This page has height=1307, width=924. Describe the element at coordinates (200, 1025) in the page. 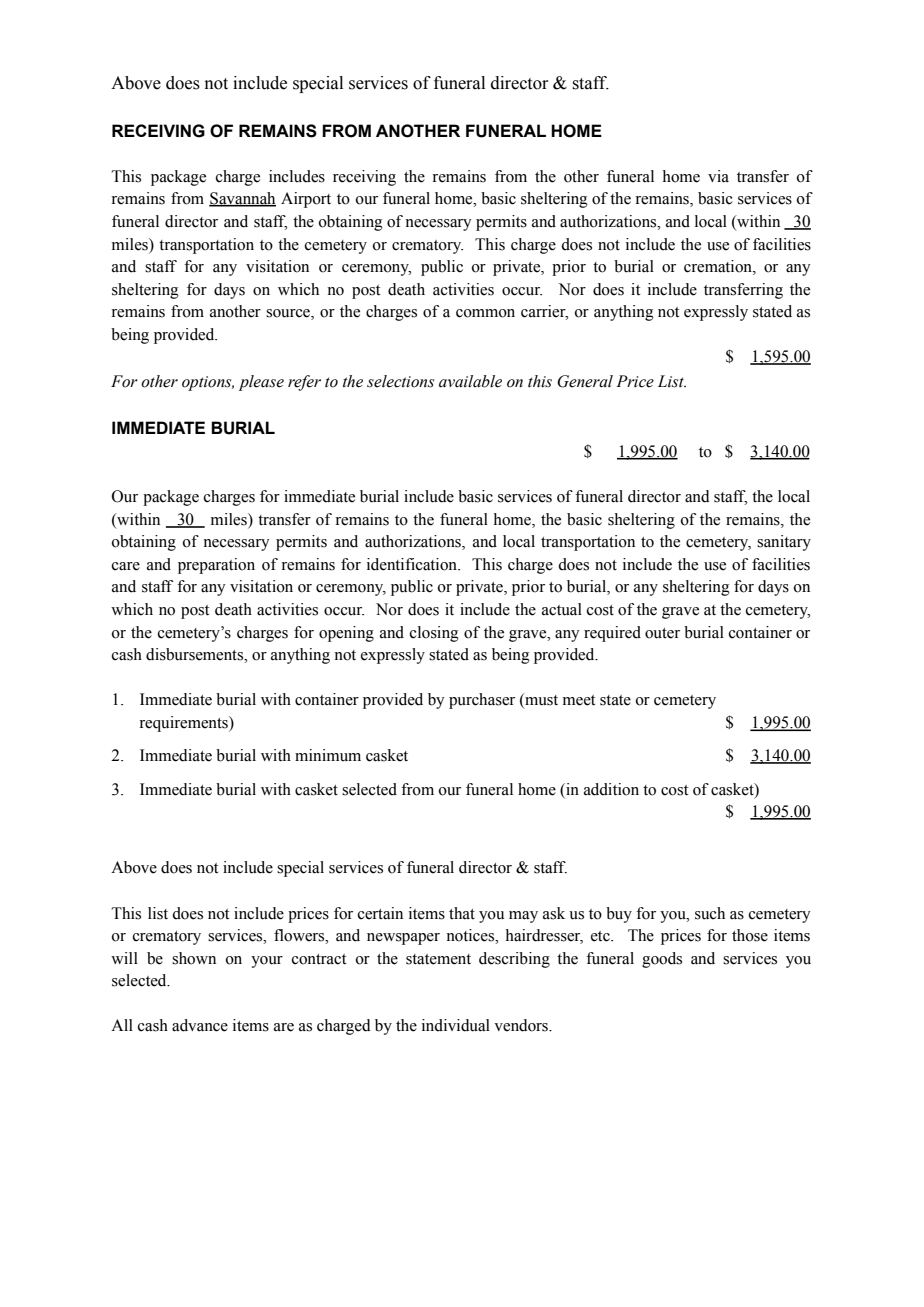

I see `advance` at that location.
